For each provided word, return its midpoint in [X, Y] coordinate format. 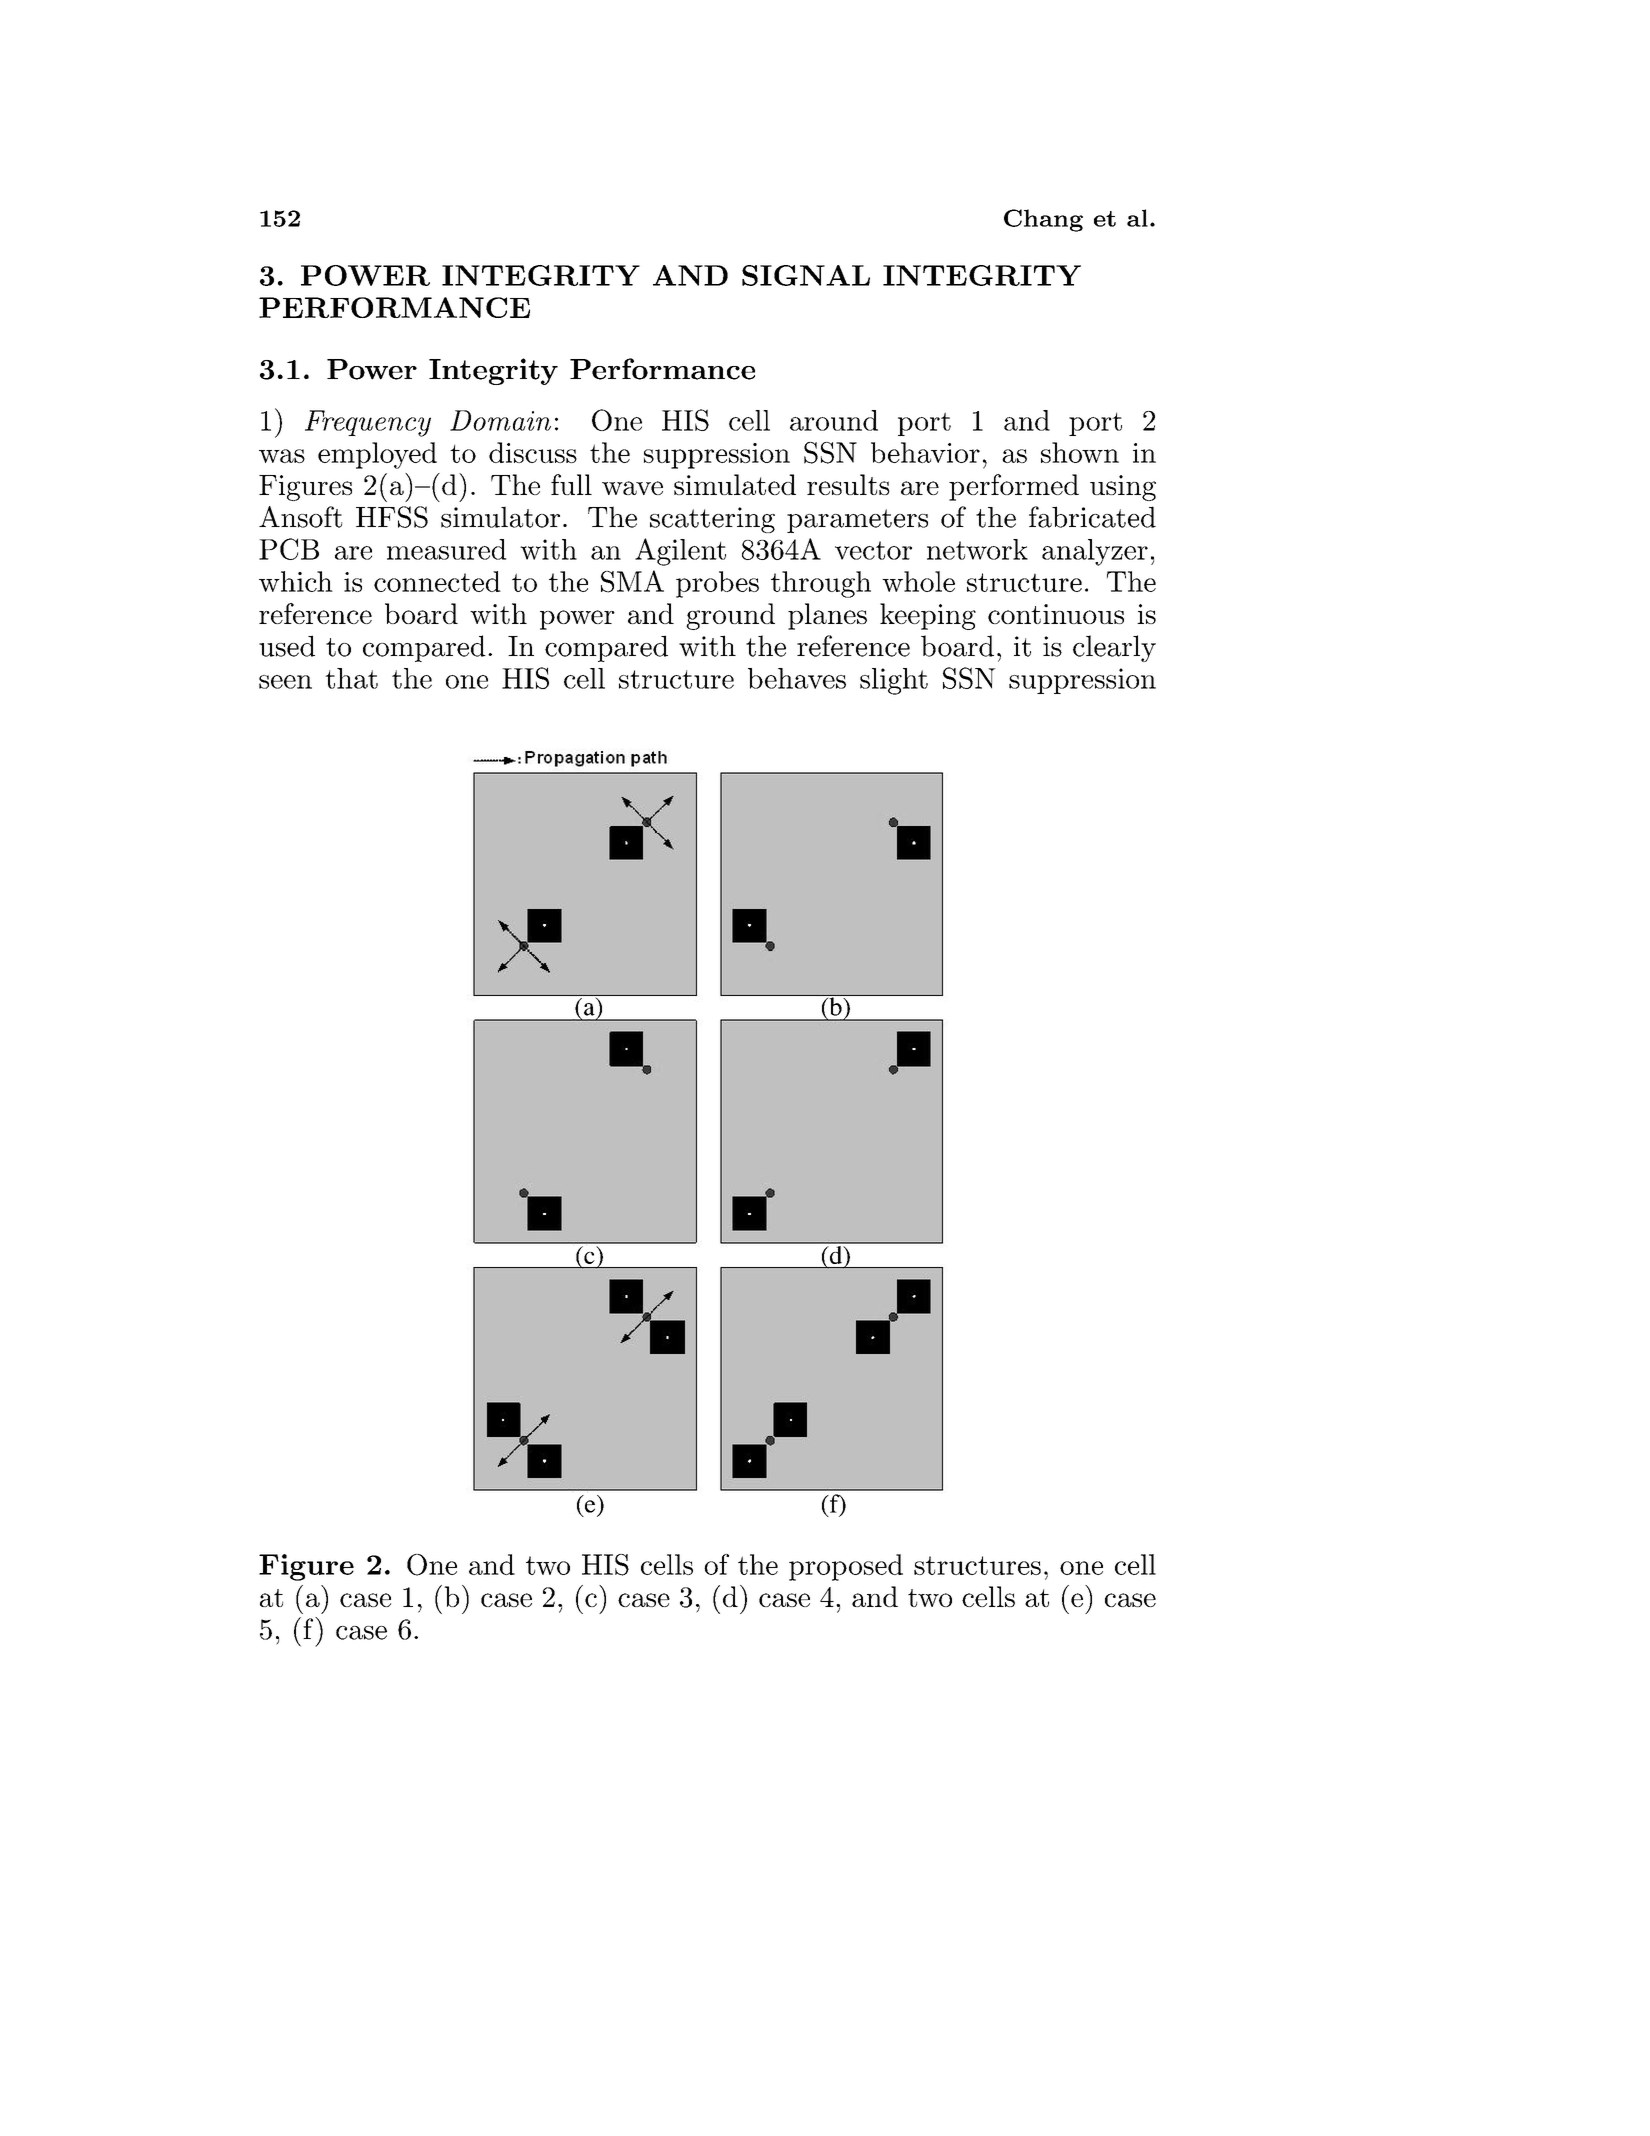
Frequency [368, 423]
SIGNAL [806, 275]
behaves [797, 678]
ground [730, 616]
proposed [846, 1567]
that [351, 678]
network [977, 549]
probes [717, 584]
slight [894, 681]
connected [437, 581]
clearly [1114, 648]
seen [285, 682]
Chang [1043, 220]
